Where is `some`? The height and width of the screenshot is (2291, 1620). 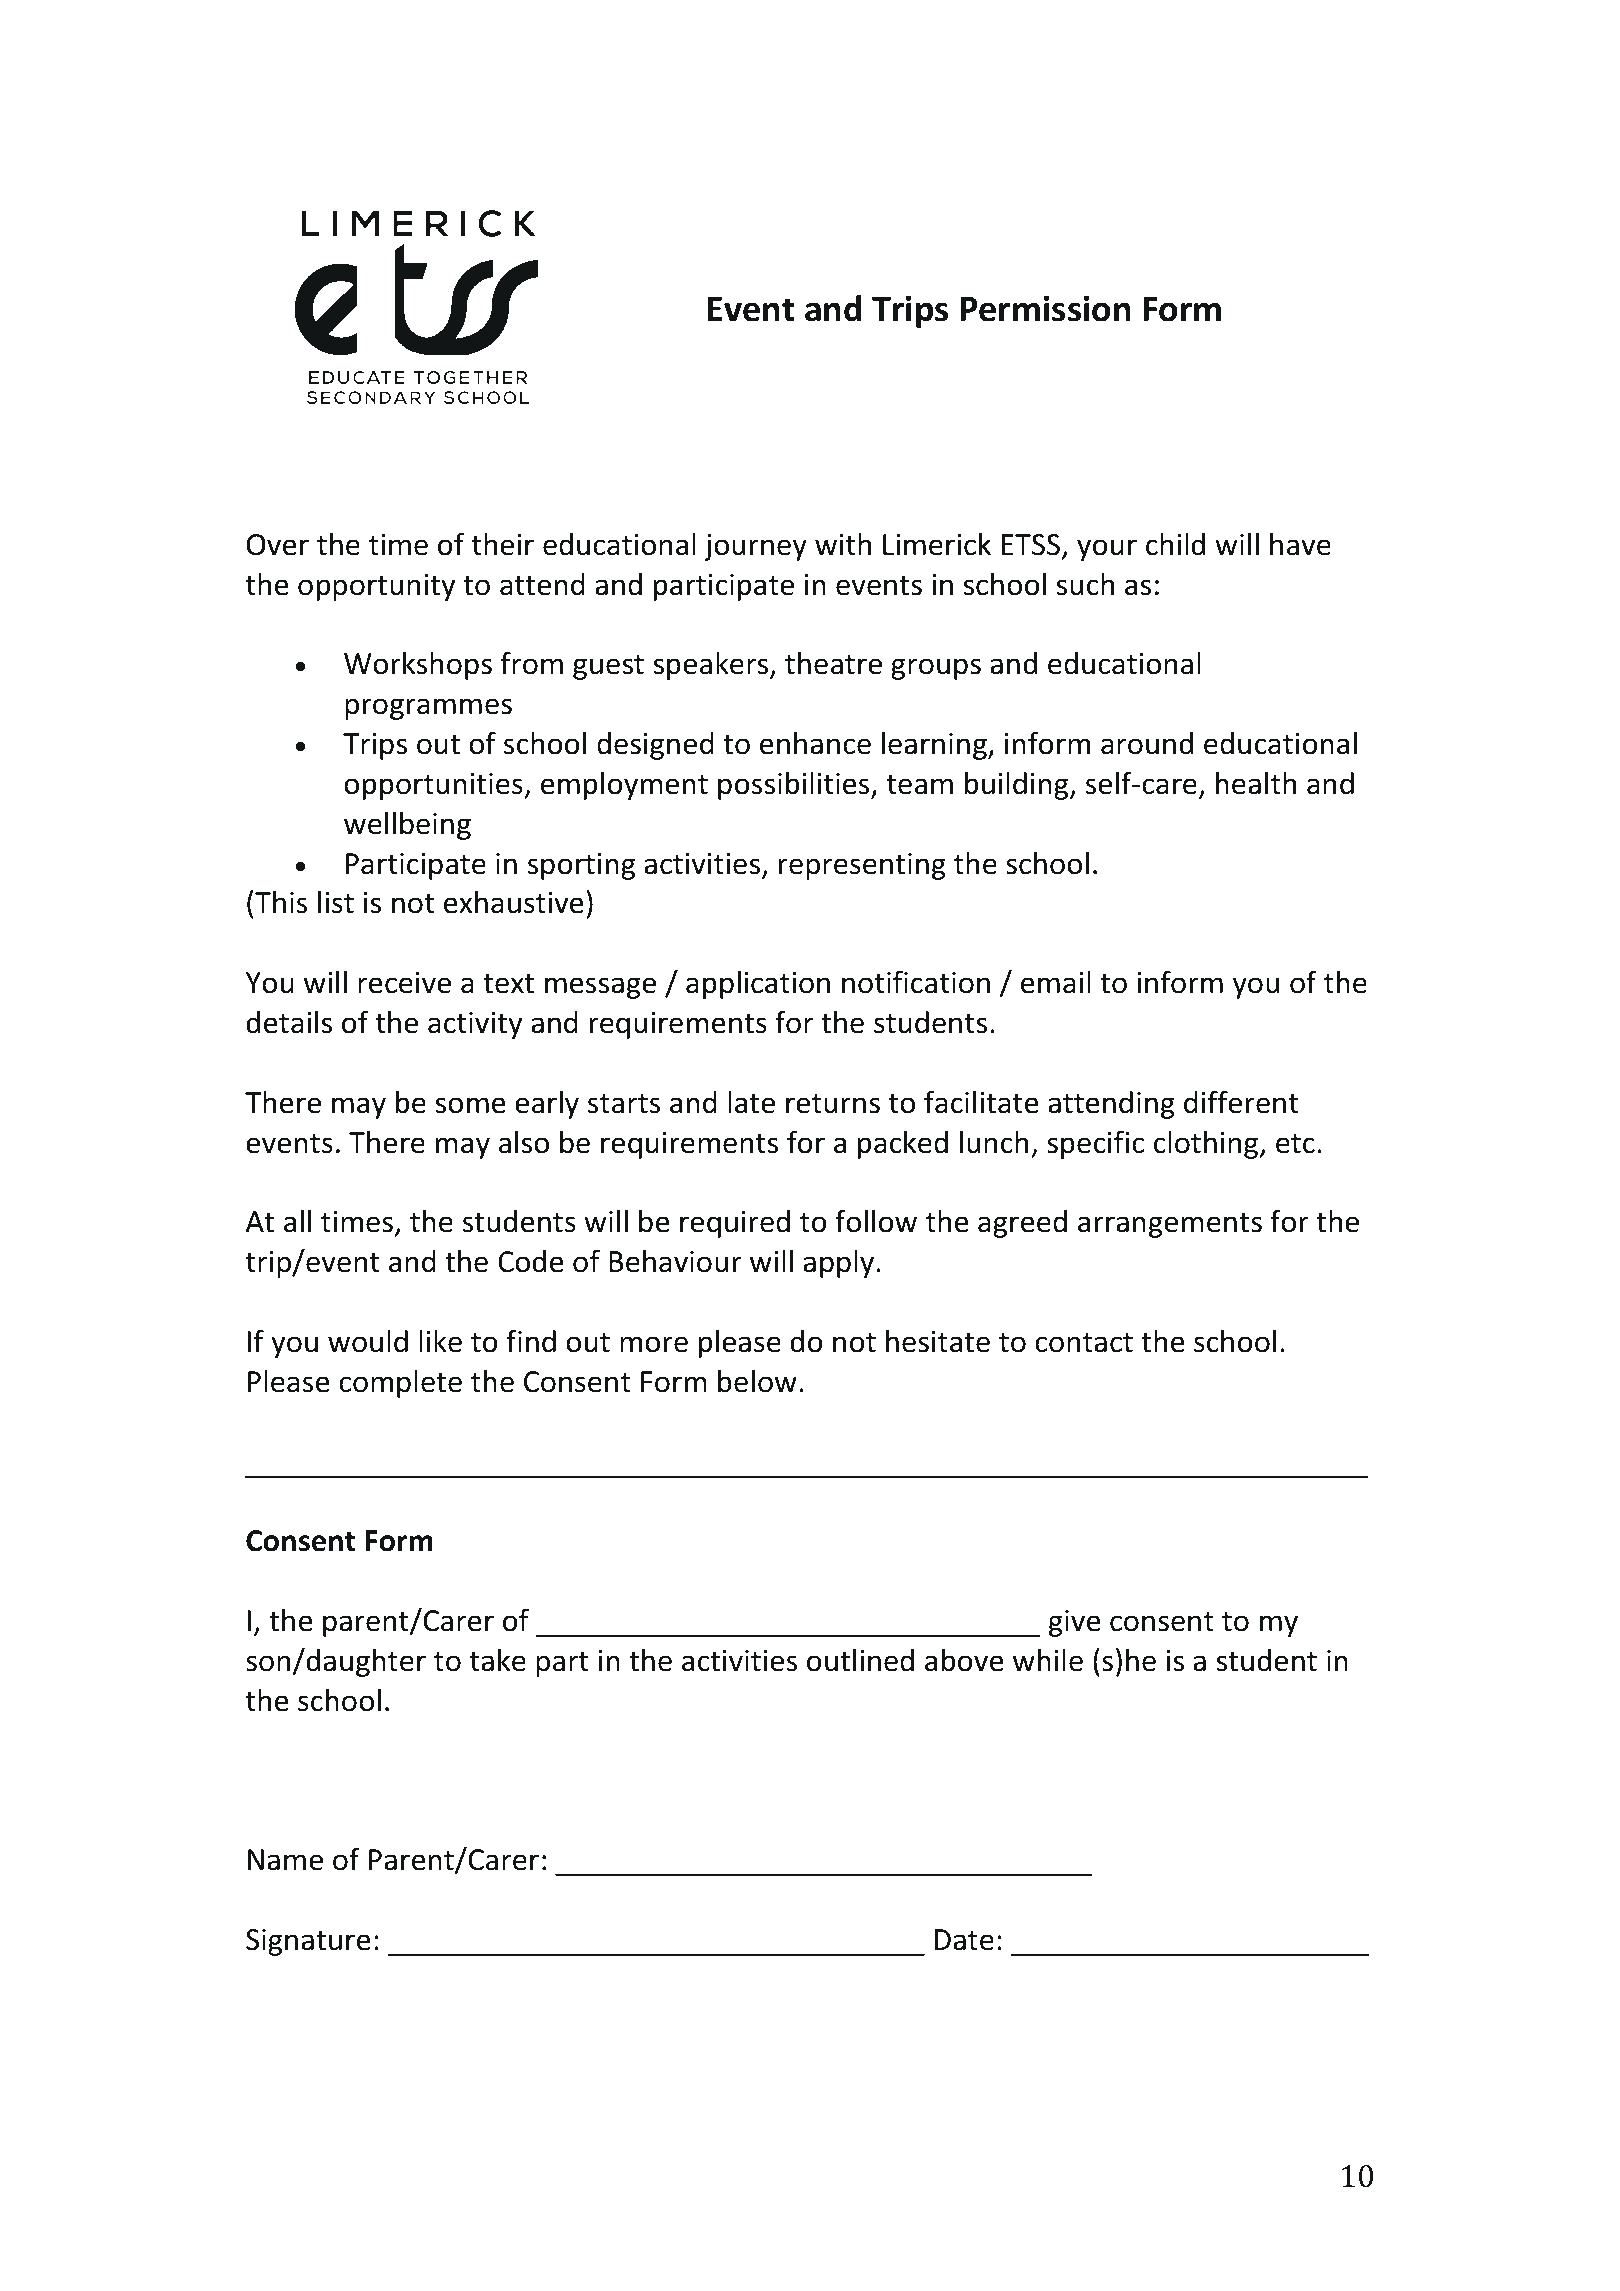
some is located at coordinates (470, 1105).
